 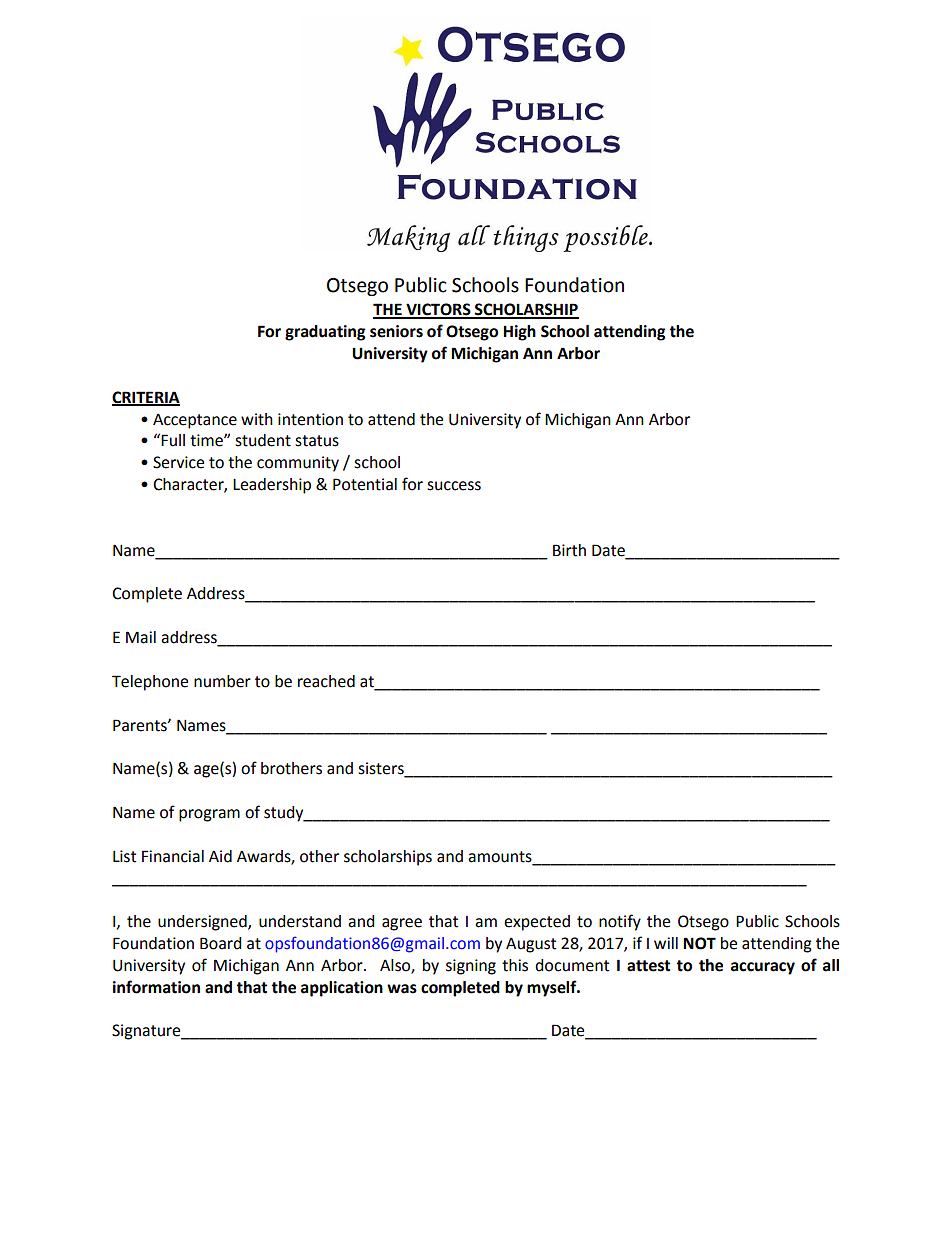 I want to click on graduating, so click(x=325, y=333).
